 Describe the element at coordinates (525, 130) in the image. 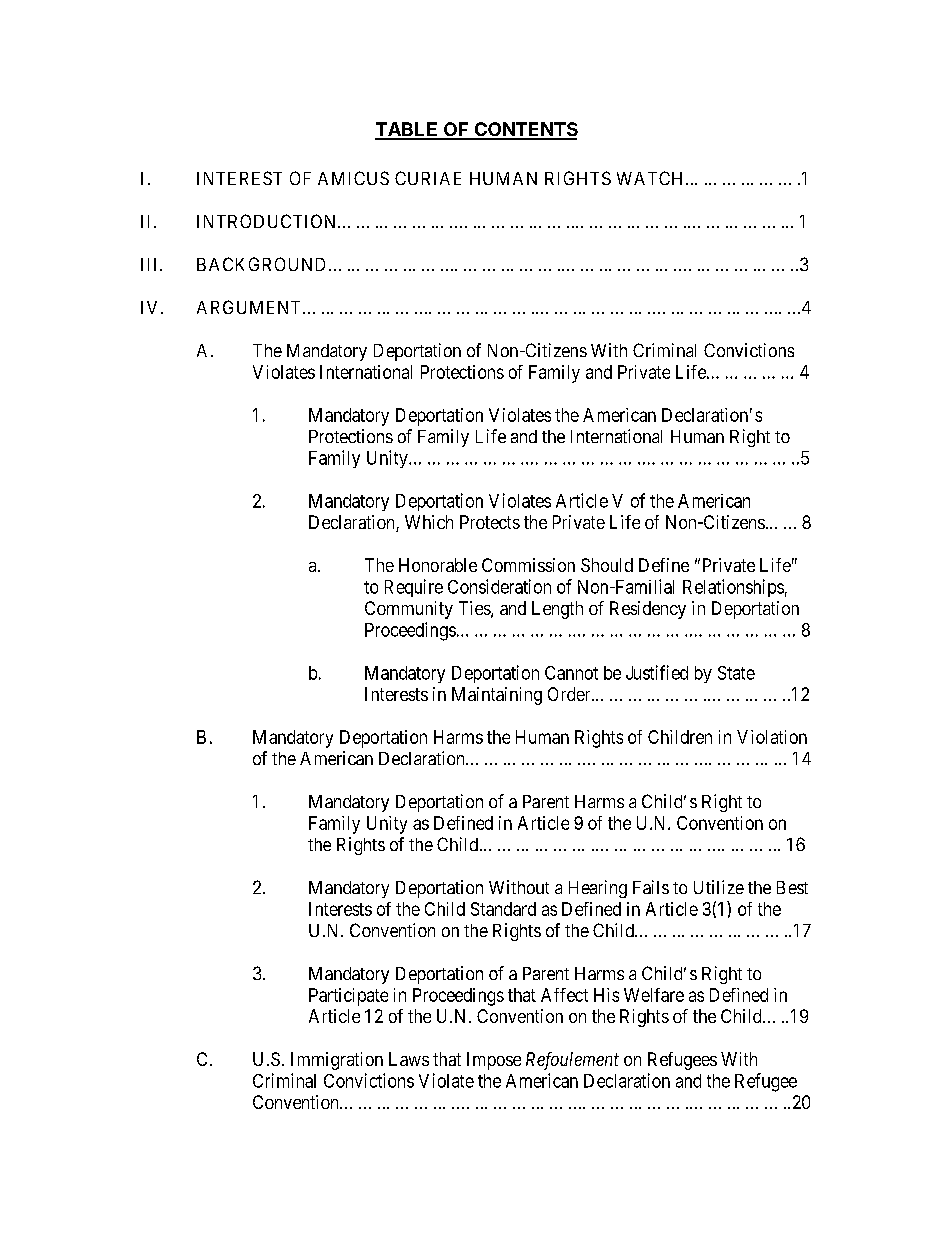

I see `CONTENTS` at that location.
